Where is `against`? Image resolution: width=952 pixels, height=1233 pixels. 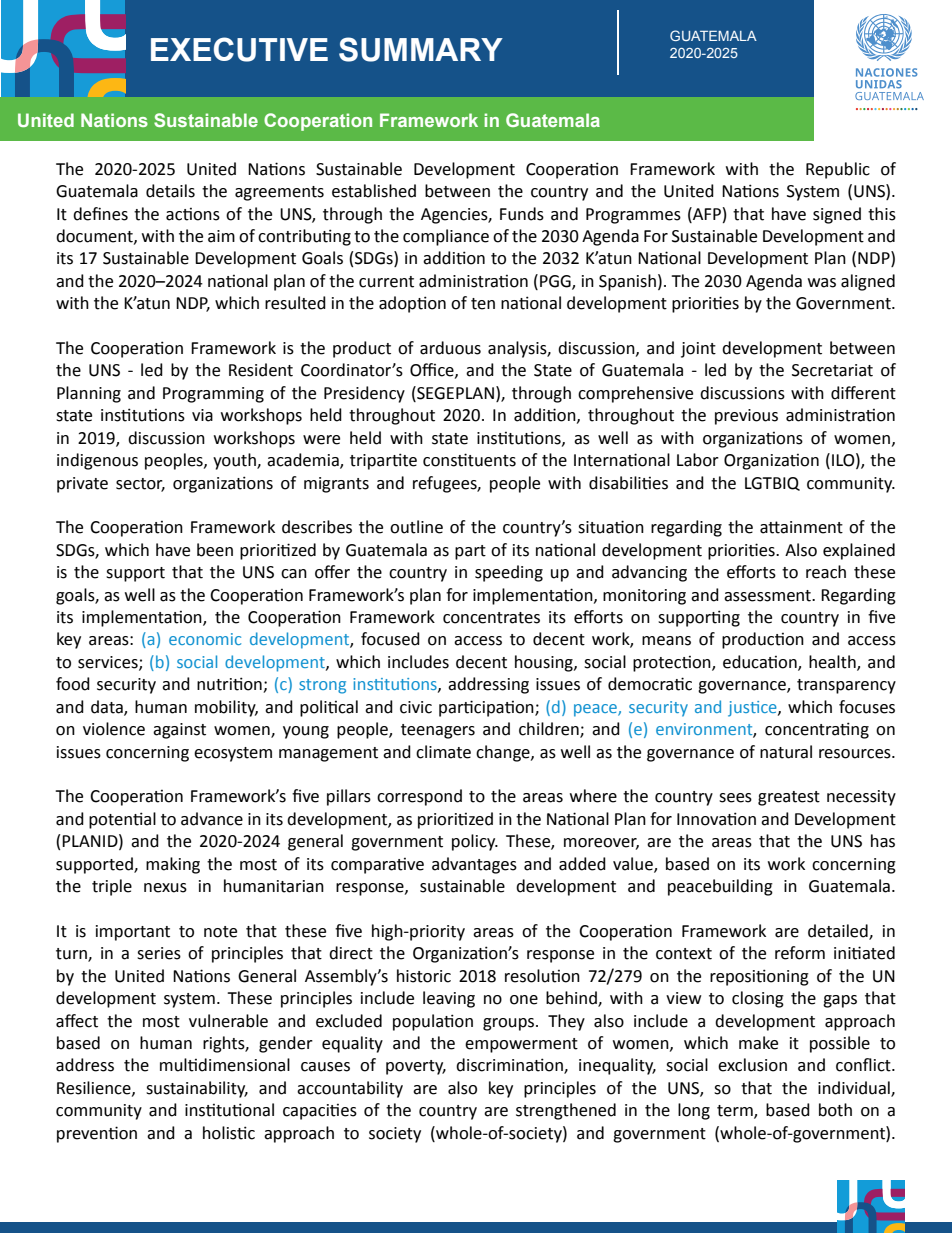
against is located at coordinates (179, 731).
